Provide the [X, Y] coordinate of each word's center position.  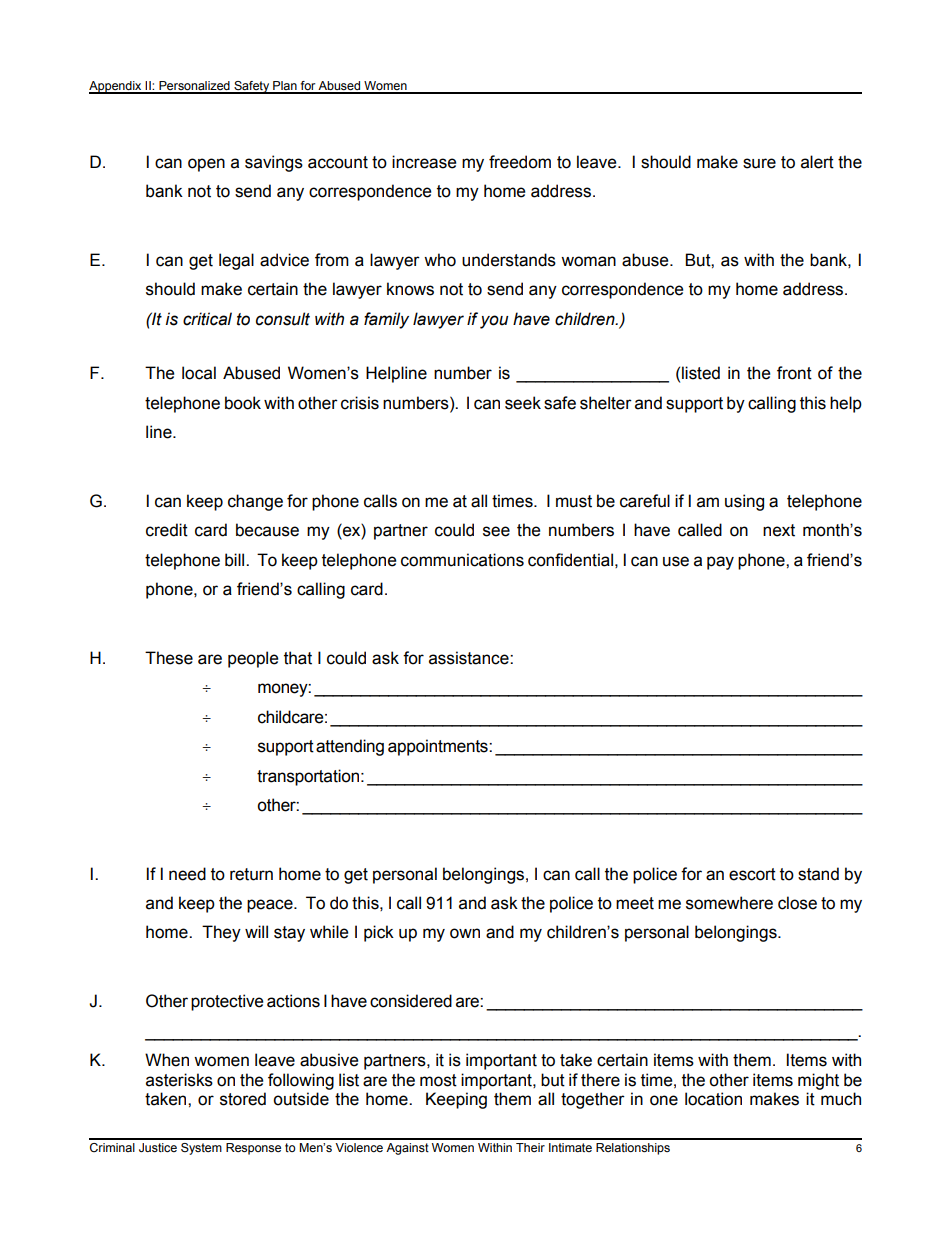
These [169, 658]
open [206, 165]
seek [523, 403]
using [744, 502]
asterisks [179, 1080]
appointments [439, 747]
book [243, 403]
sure [759, 163]
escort [752, 874]
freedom [520, 162]
